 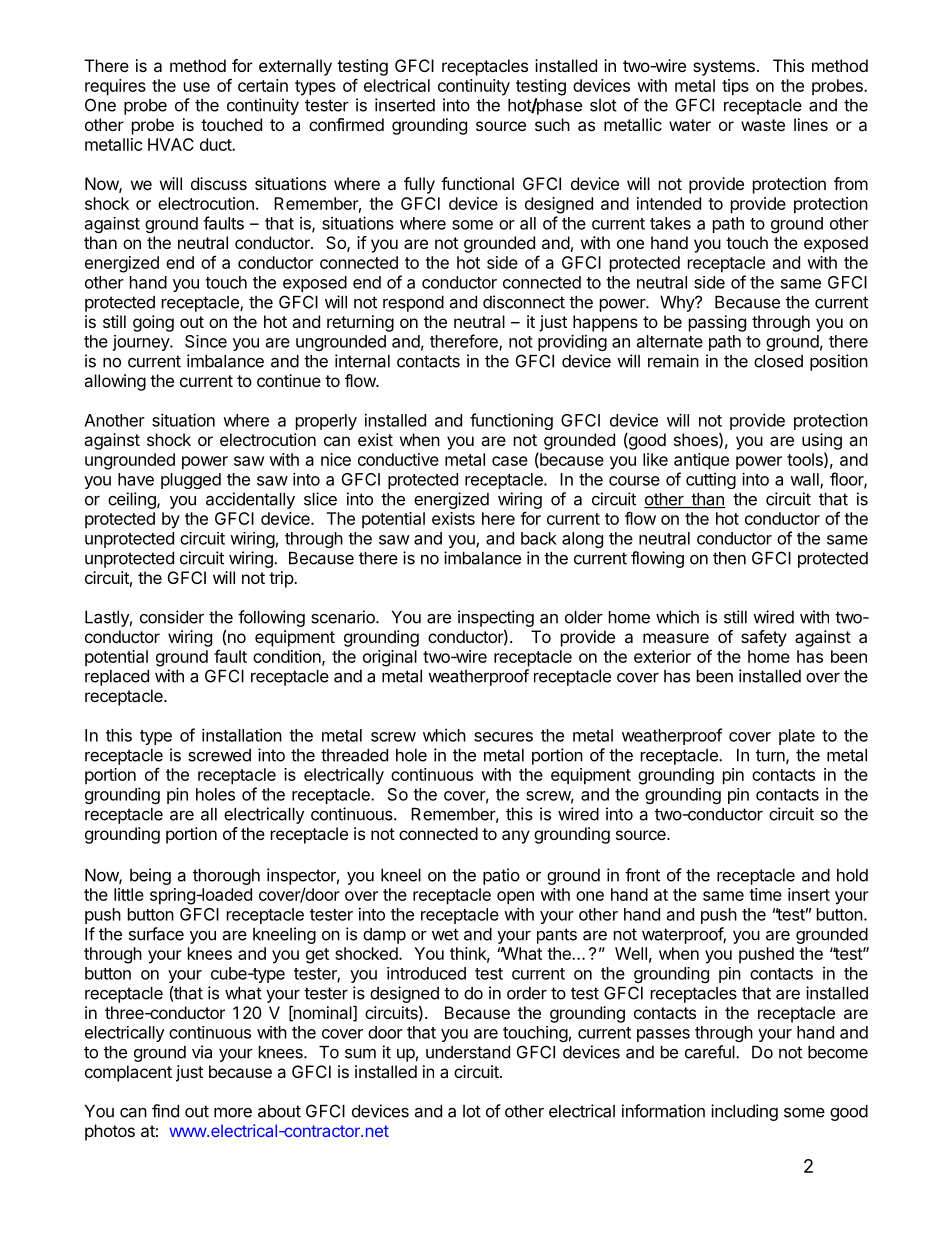 I want to click on secures, so click(x=503, y=737).
